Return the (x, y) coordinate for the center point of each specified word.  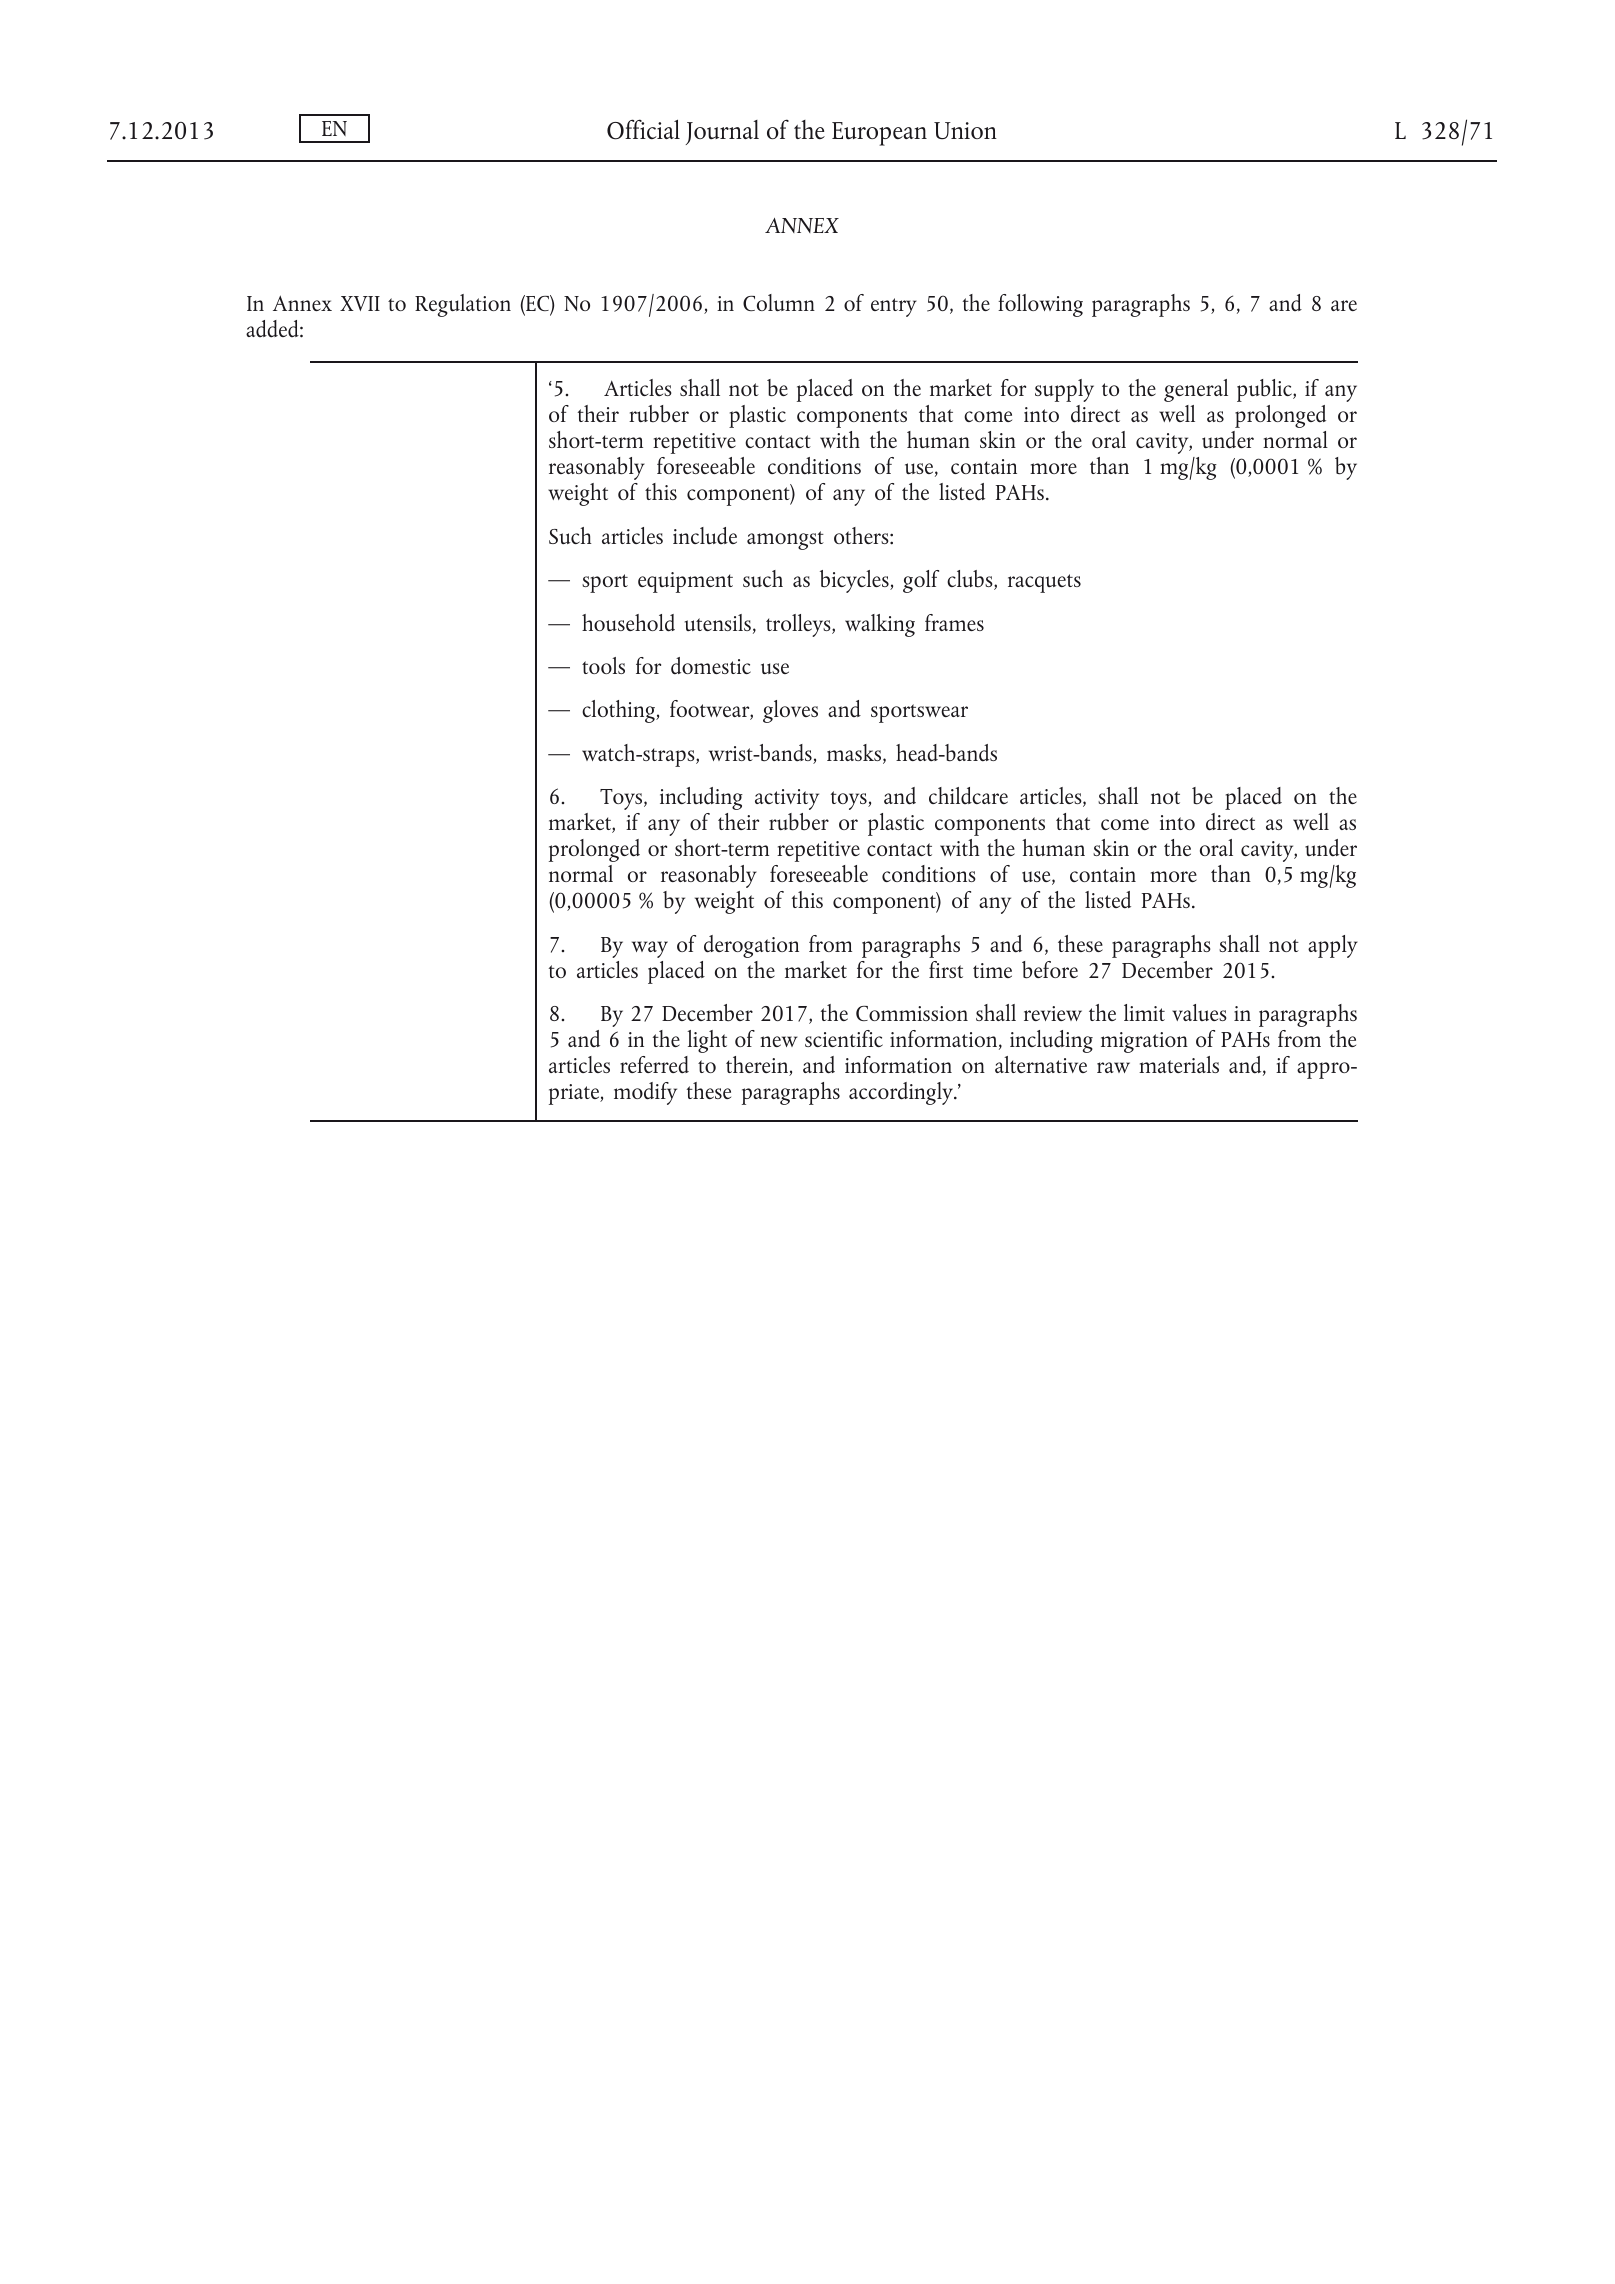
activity (787, 799)
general (1196, 390)
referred (654, 1065)
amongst (785, 540)
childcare (968, 795)
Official (643, 129)
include (705, 535)
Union (965, 130)
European (879, 134)
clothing (619, 711)
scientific (844, 1038)
